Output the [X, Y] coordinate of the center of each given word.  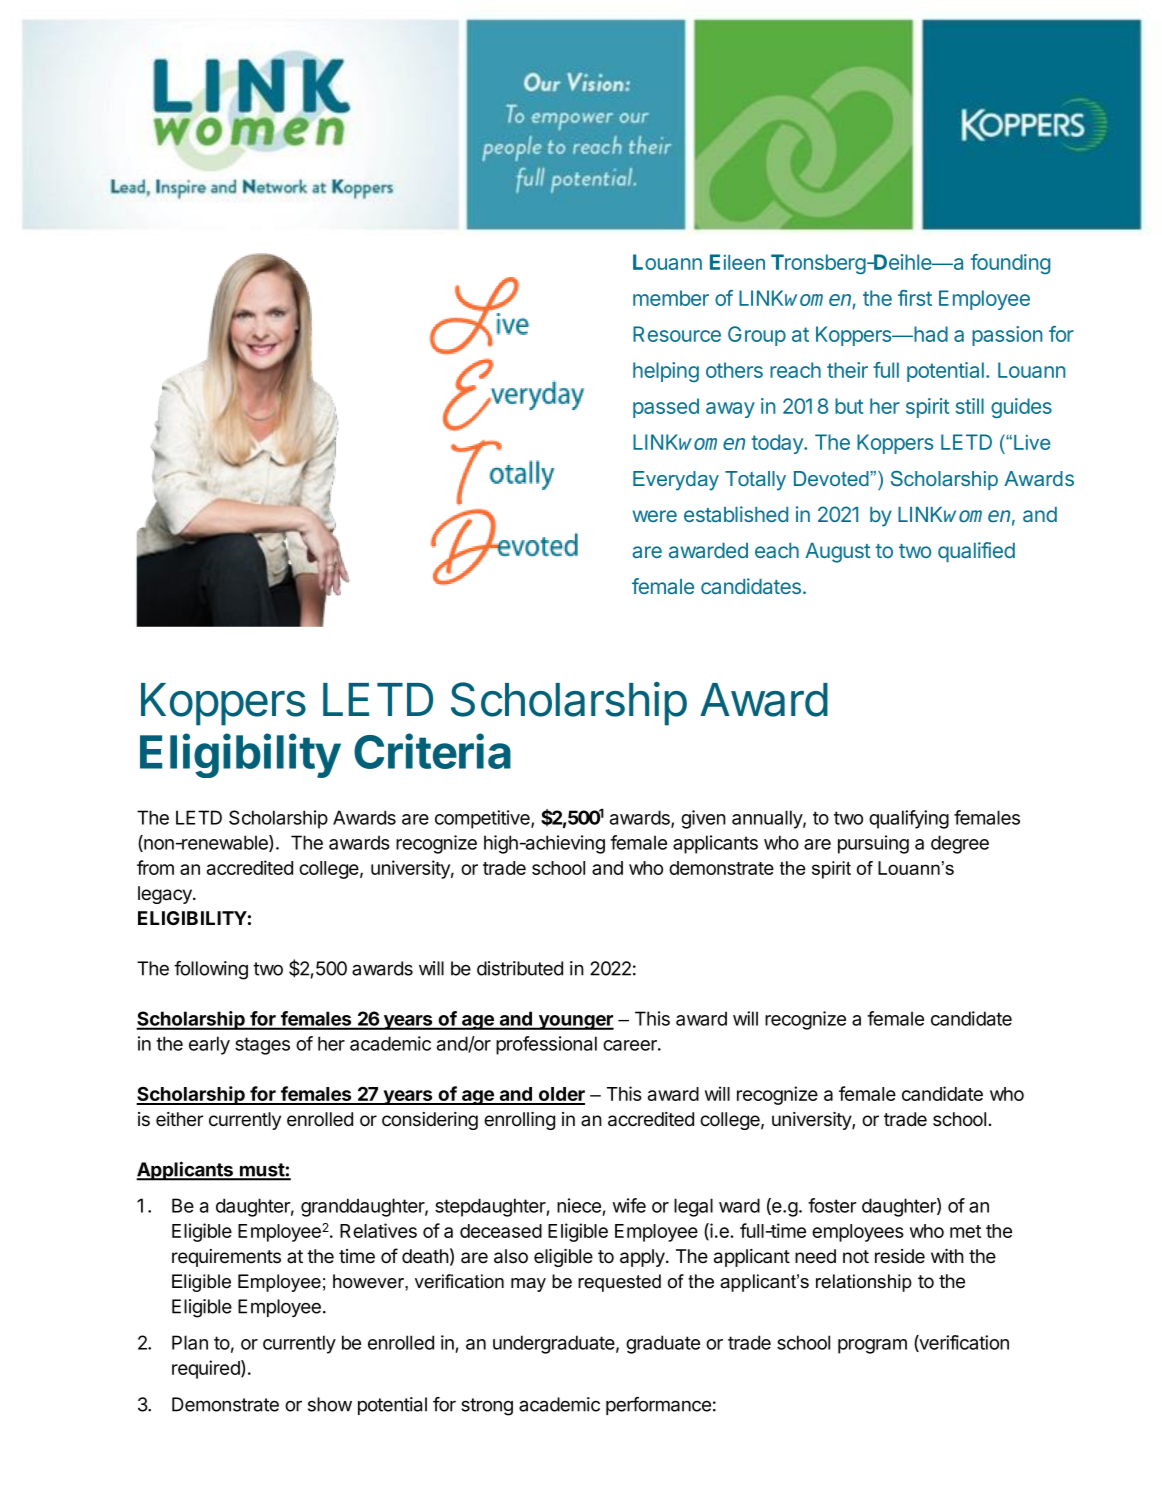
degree [960, 844]
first [915, 298]
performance [658, 1406]
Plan [190, 1342]
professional [546, 1045]
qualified [976, 552]
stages [262, 1046]
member [671, 298]
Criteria [432, 751]
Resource [677, 334]
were [655, 516]
